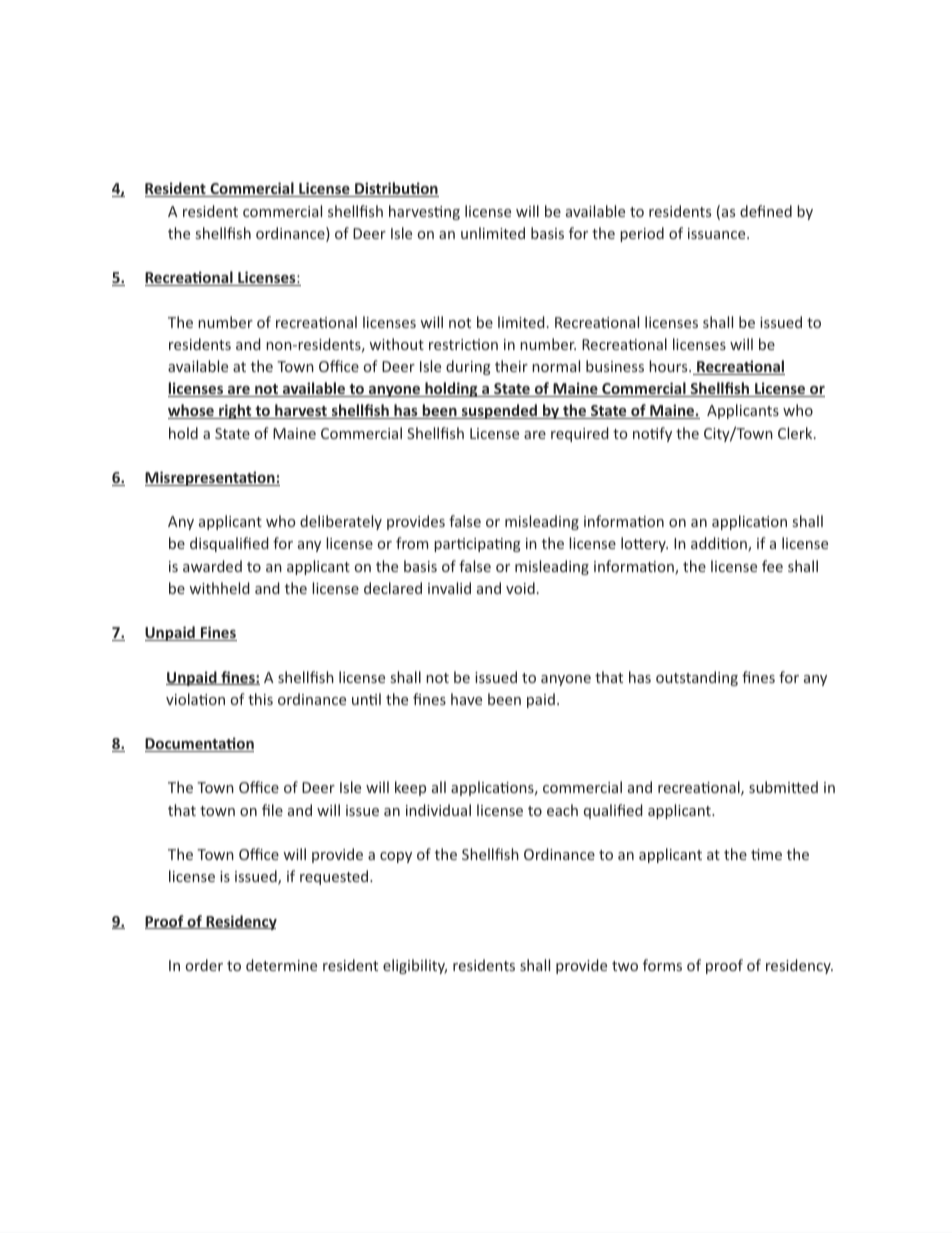  Describe the element at coordinates (235, 411) in the image. I see `right` at that location.
